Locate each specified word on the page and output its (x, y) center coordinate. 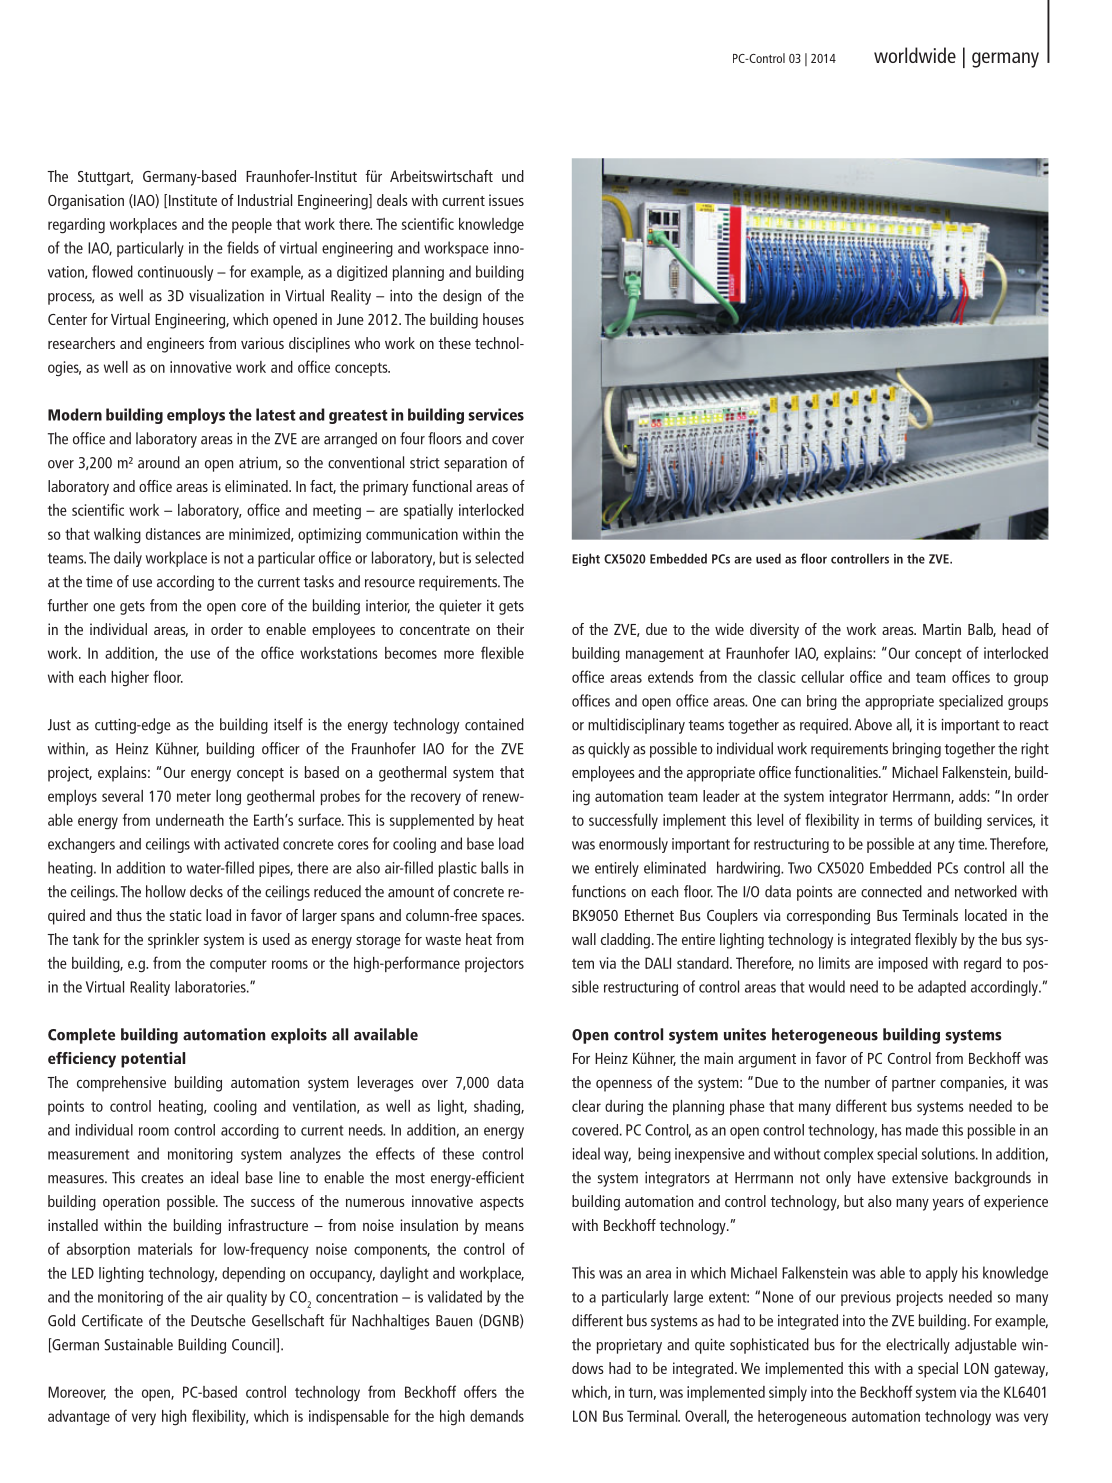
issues (506, 200)
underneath (190, 820)
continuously (175, 273)
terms (896, 821)
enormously (633, 845)
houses (503, 319)
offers (480, 1391)
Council (254, 1344)
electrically (918, 1346)
